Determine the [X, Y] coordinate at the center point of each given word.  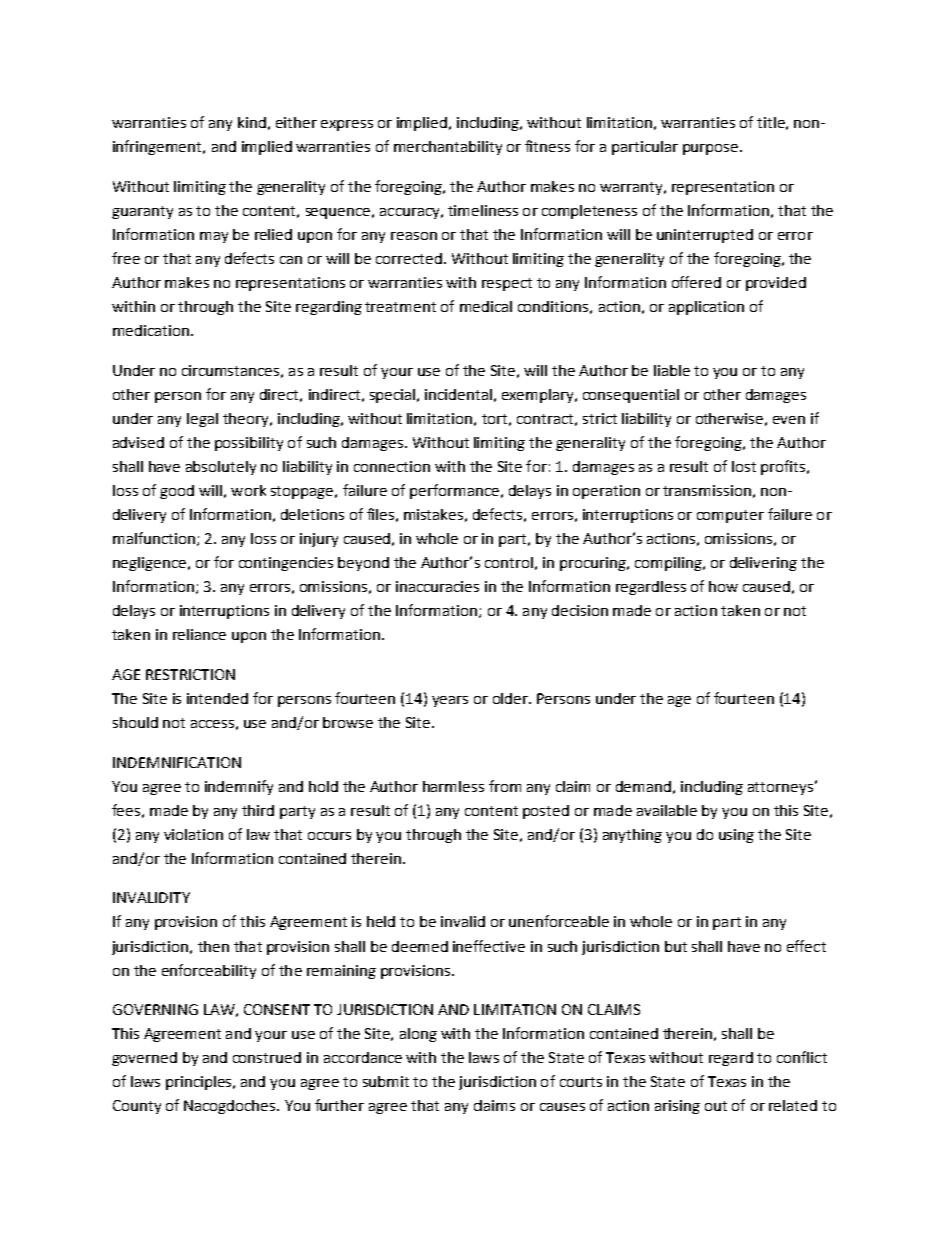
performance [454, 491]
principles [200, 1083]
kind [252, 122]
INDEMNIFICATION [177, 762]
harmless [453, 786]
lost [744, 466]
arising [677, 1107]
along [418, 1035]
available [667, 810]
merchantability [448, 148]
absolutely [221, 468]
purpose [712, 149]
